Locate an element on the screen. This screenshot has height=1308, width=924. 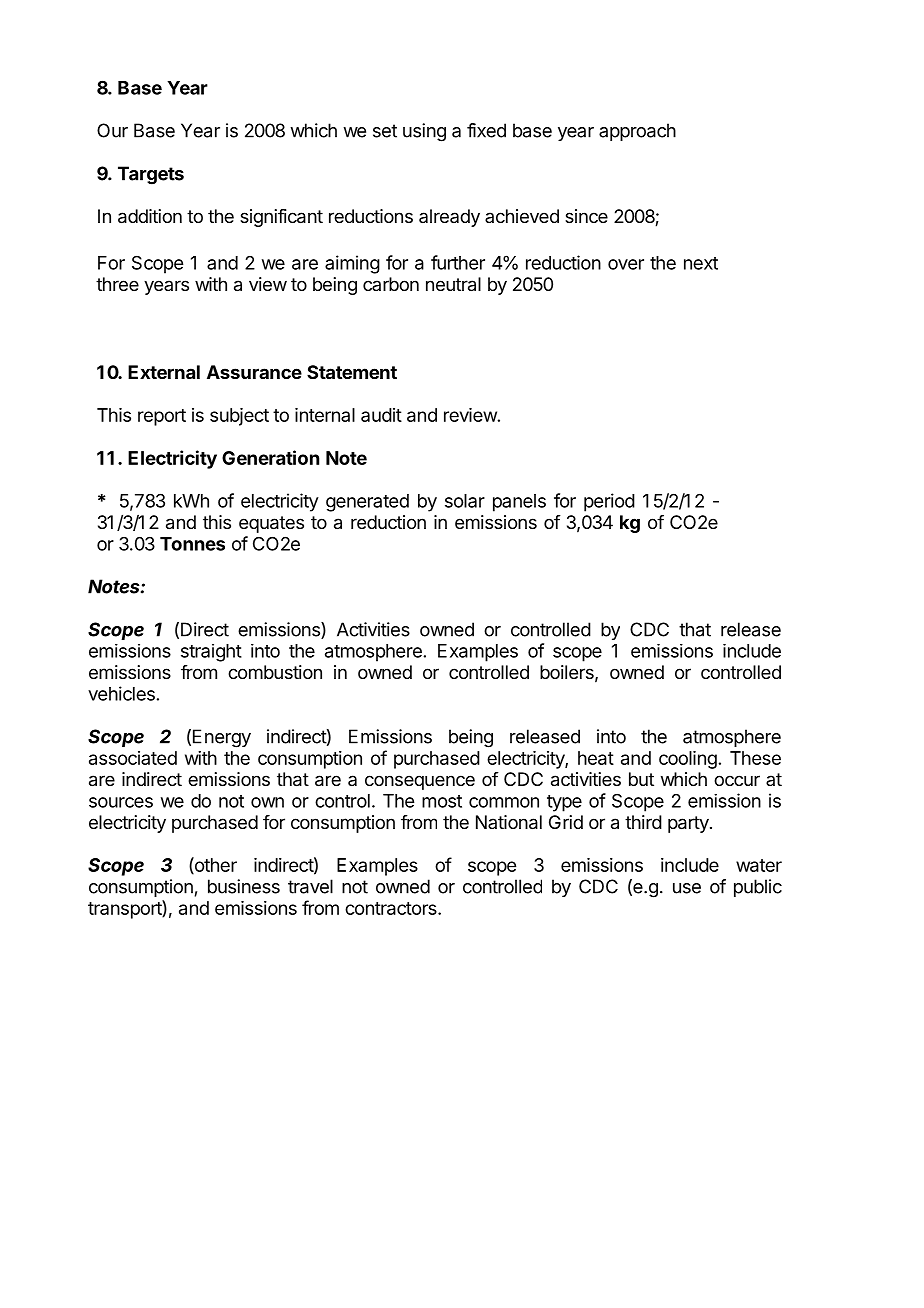
solar is located at coordinates (465, 501).
